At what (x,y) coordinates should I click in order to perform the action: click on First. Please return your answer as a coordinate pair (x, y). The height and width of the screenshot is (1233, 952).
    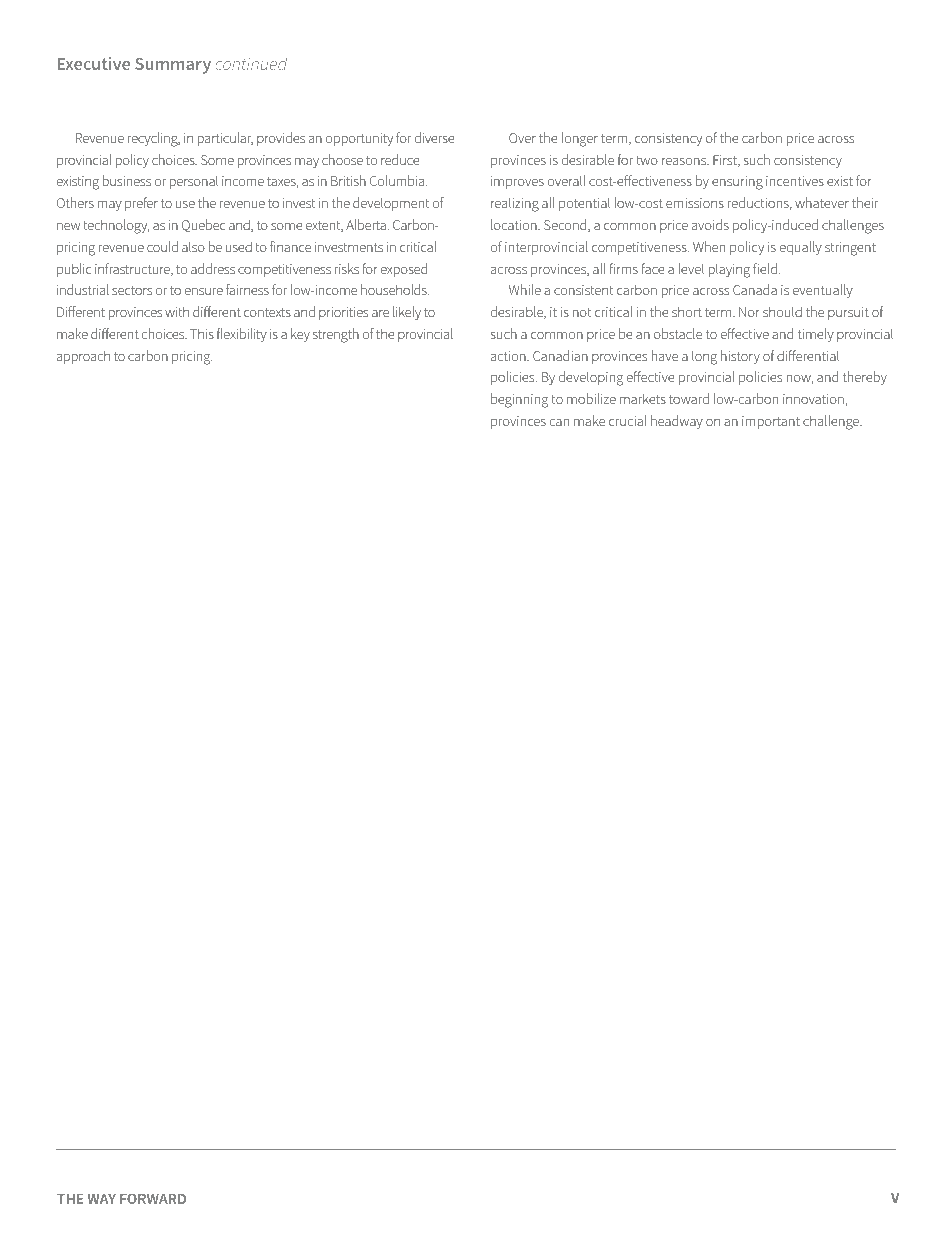
    Looking at the image, I should click on (726, 161).
